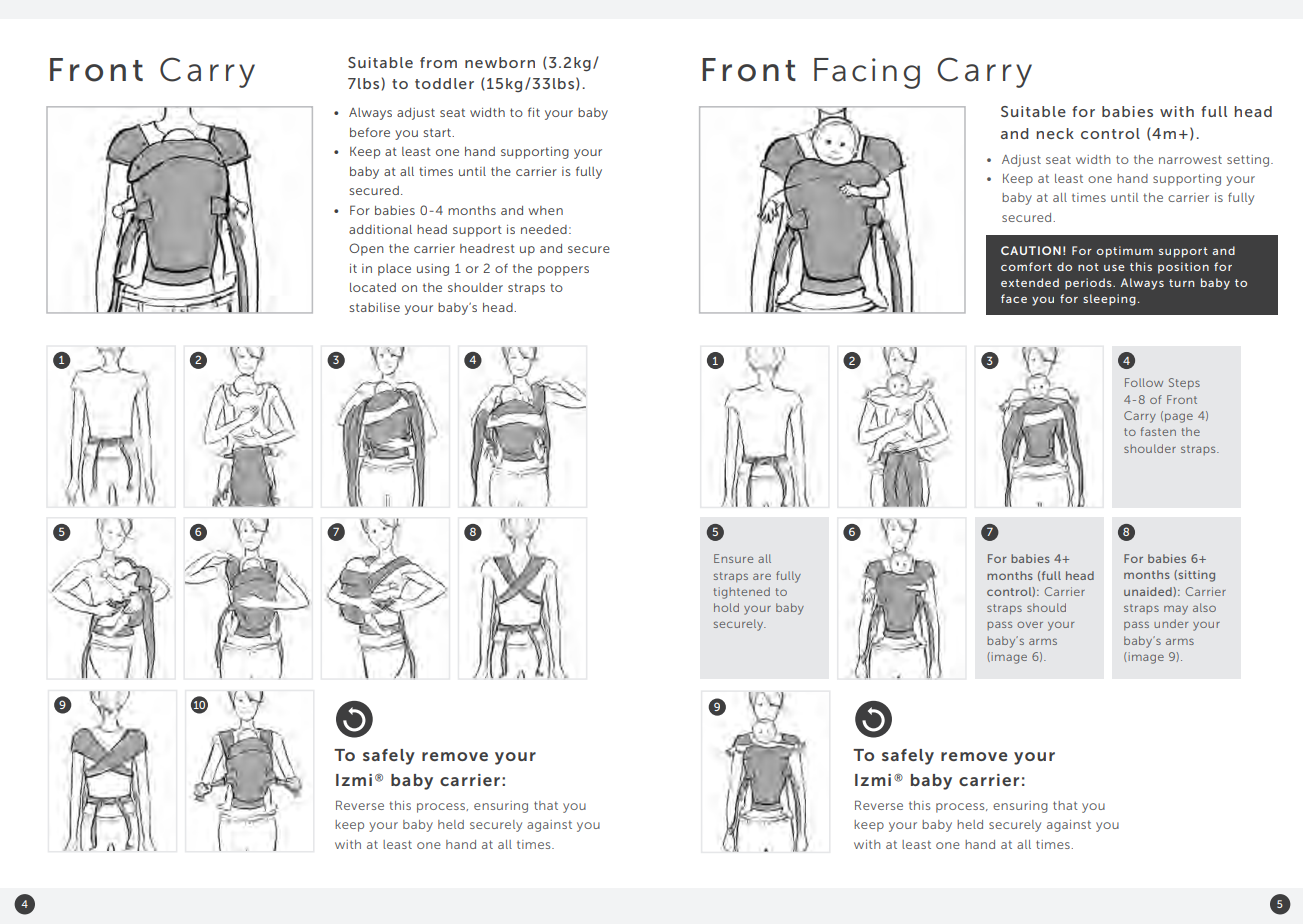 The image size is (1303, 924). I want to click on tightened, so click(741, 593).
